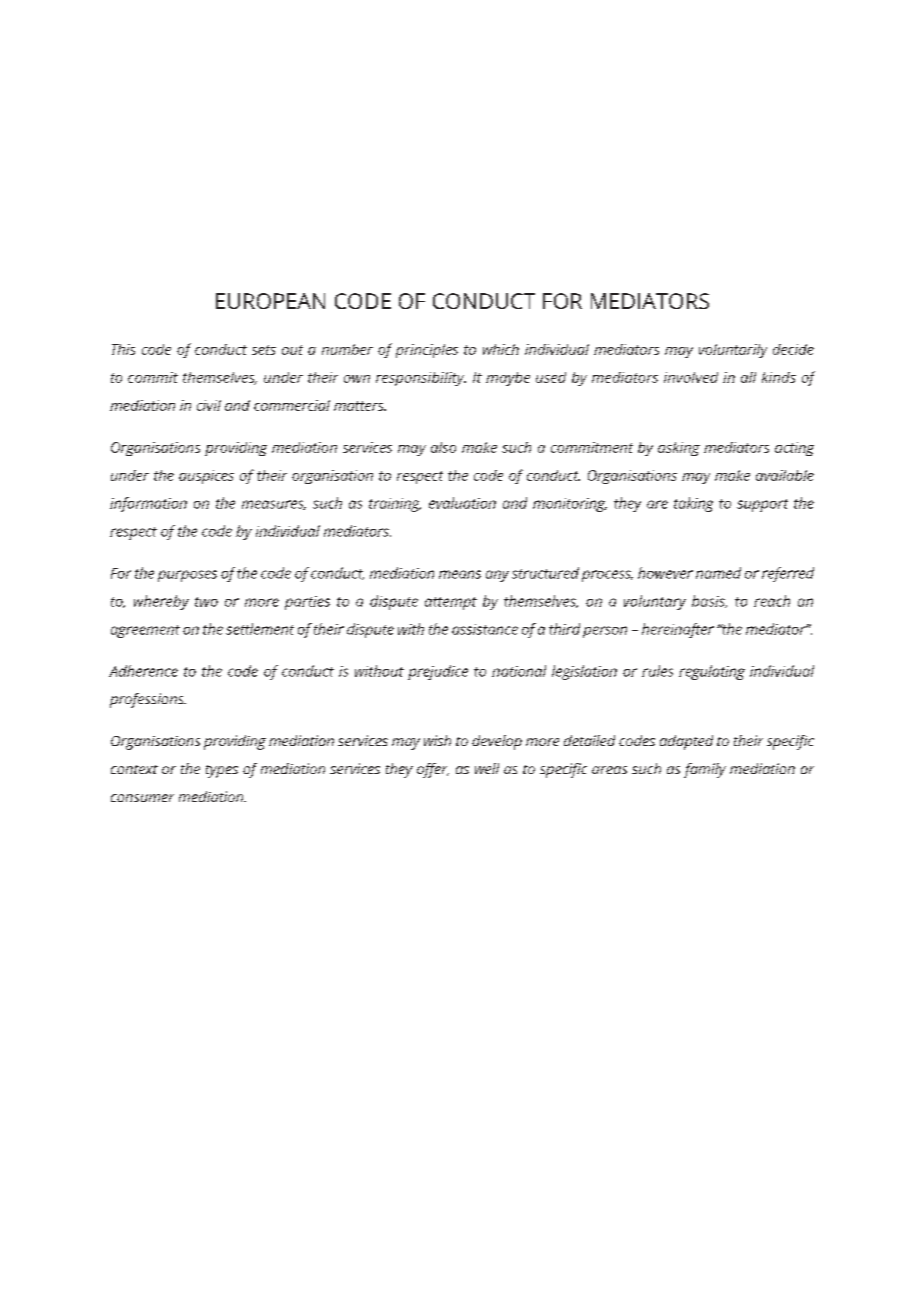 The height and width of the screenshot is (1308, 924). I want to click on means, so click(460, 574).
